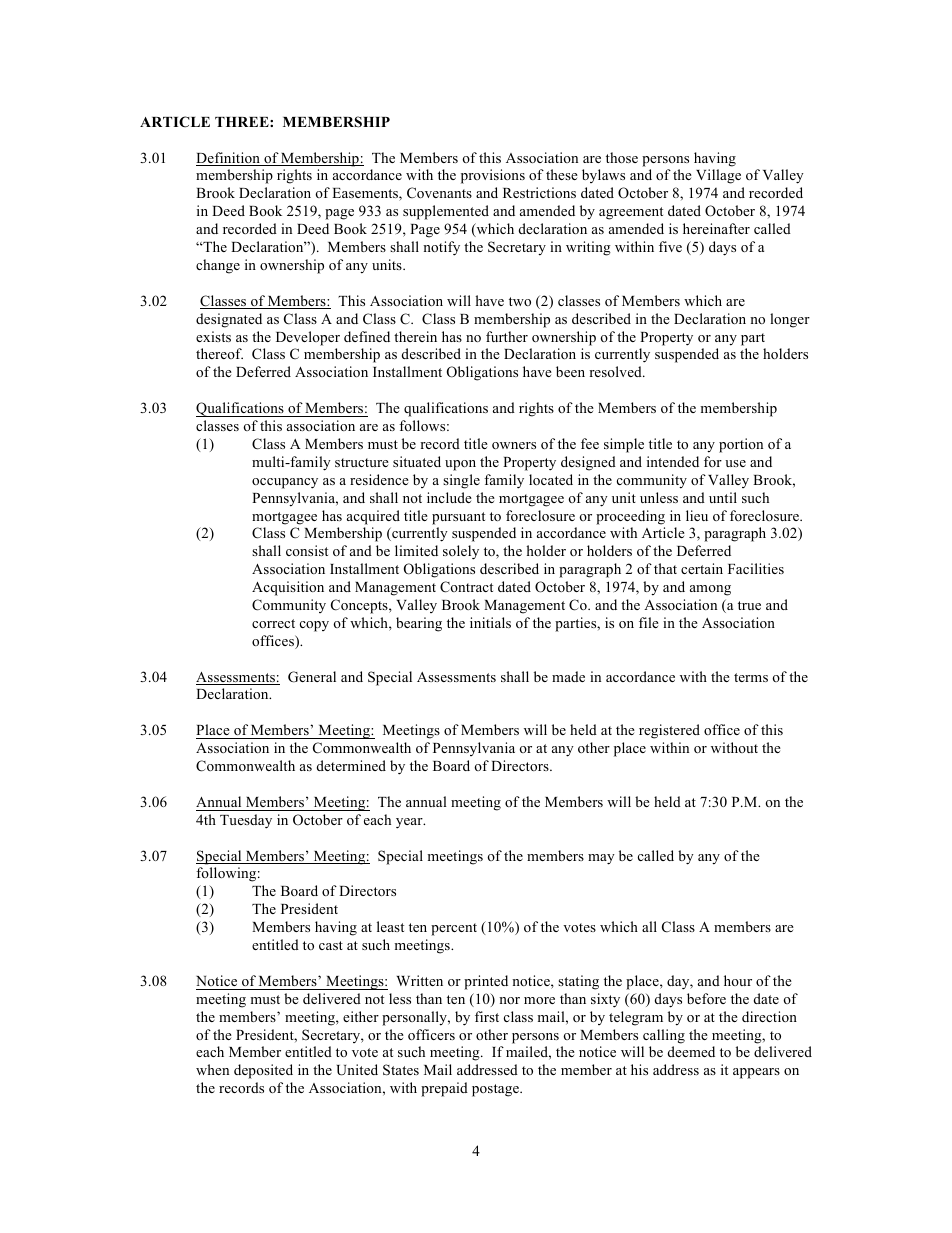 This image has width=952, height=1233. What do you see at coordinates (263, 1071) in the image?
I see `deposited` at bounding box center [263, 1071].
